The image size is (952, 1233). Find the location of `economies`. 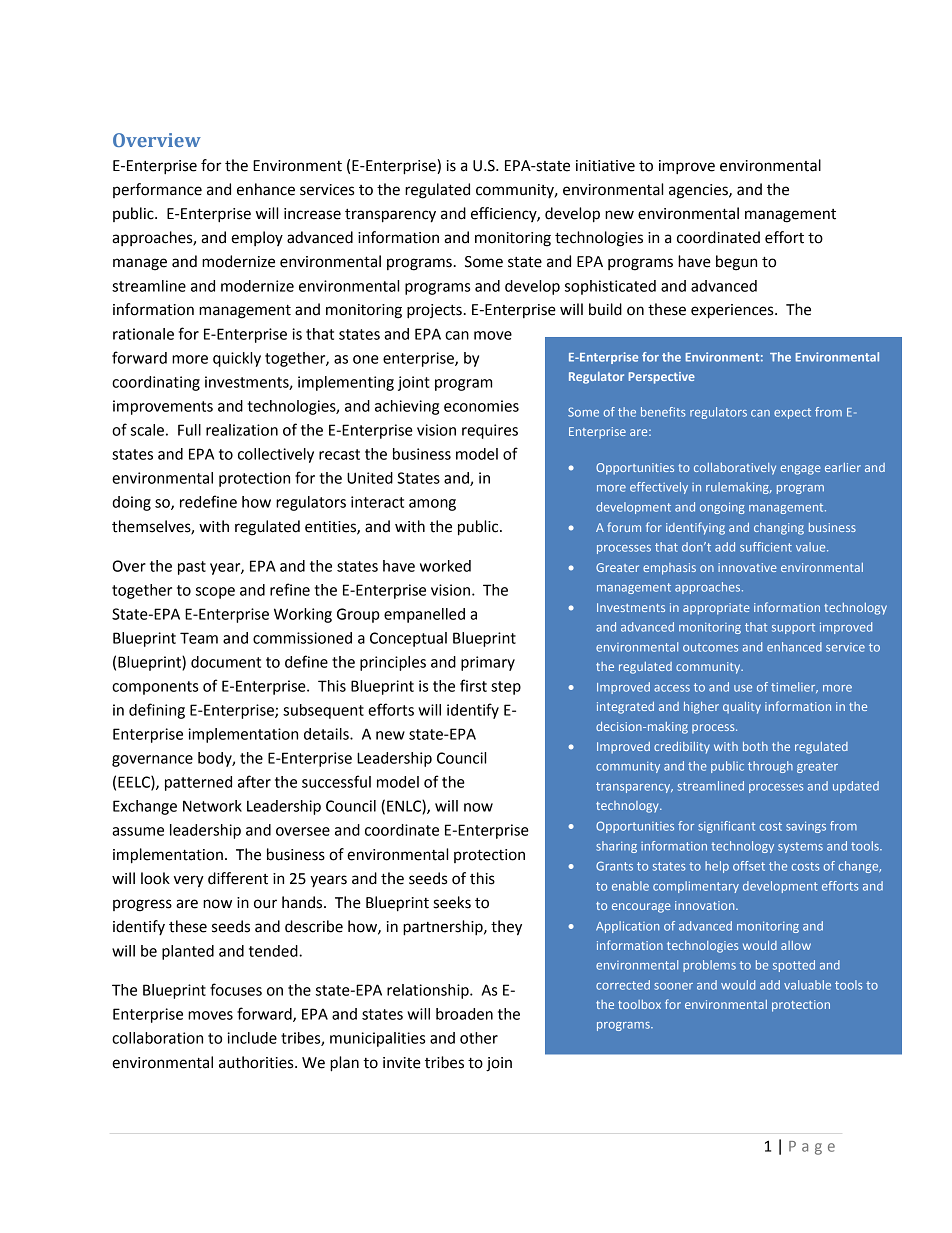

economies is located at coordinates (481, 406).
